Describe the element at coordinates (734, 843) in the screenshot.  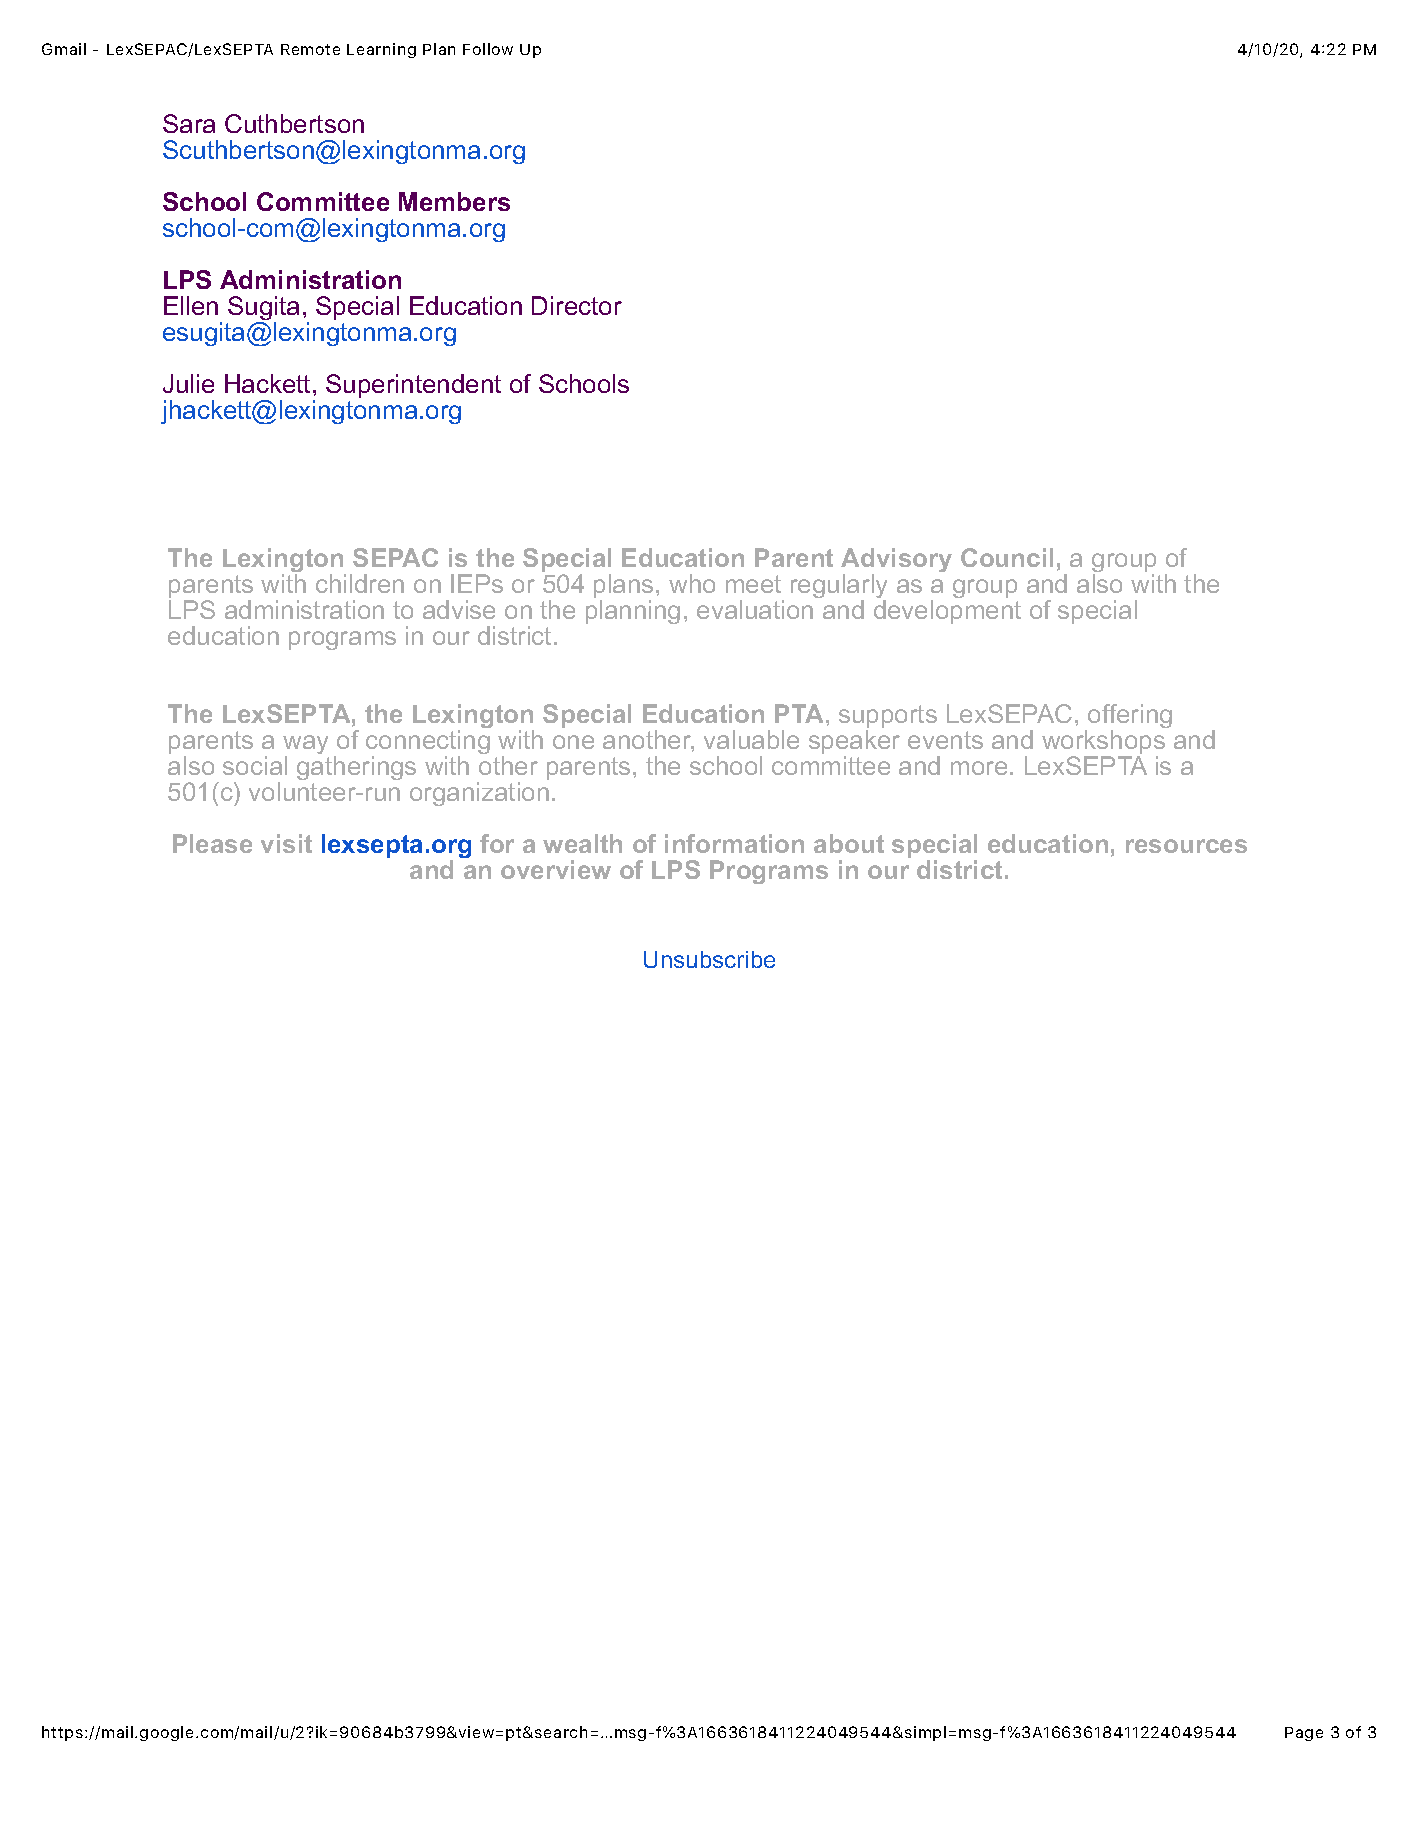
I see `information` at that location.
